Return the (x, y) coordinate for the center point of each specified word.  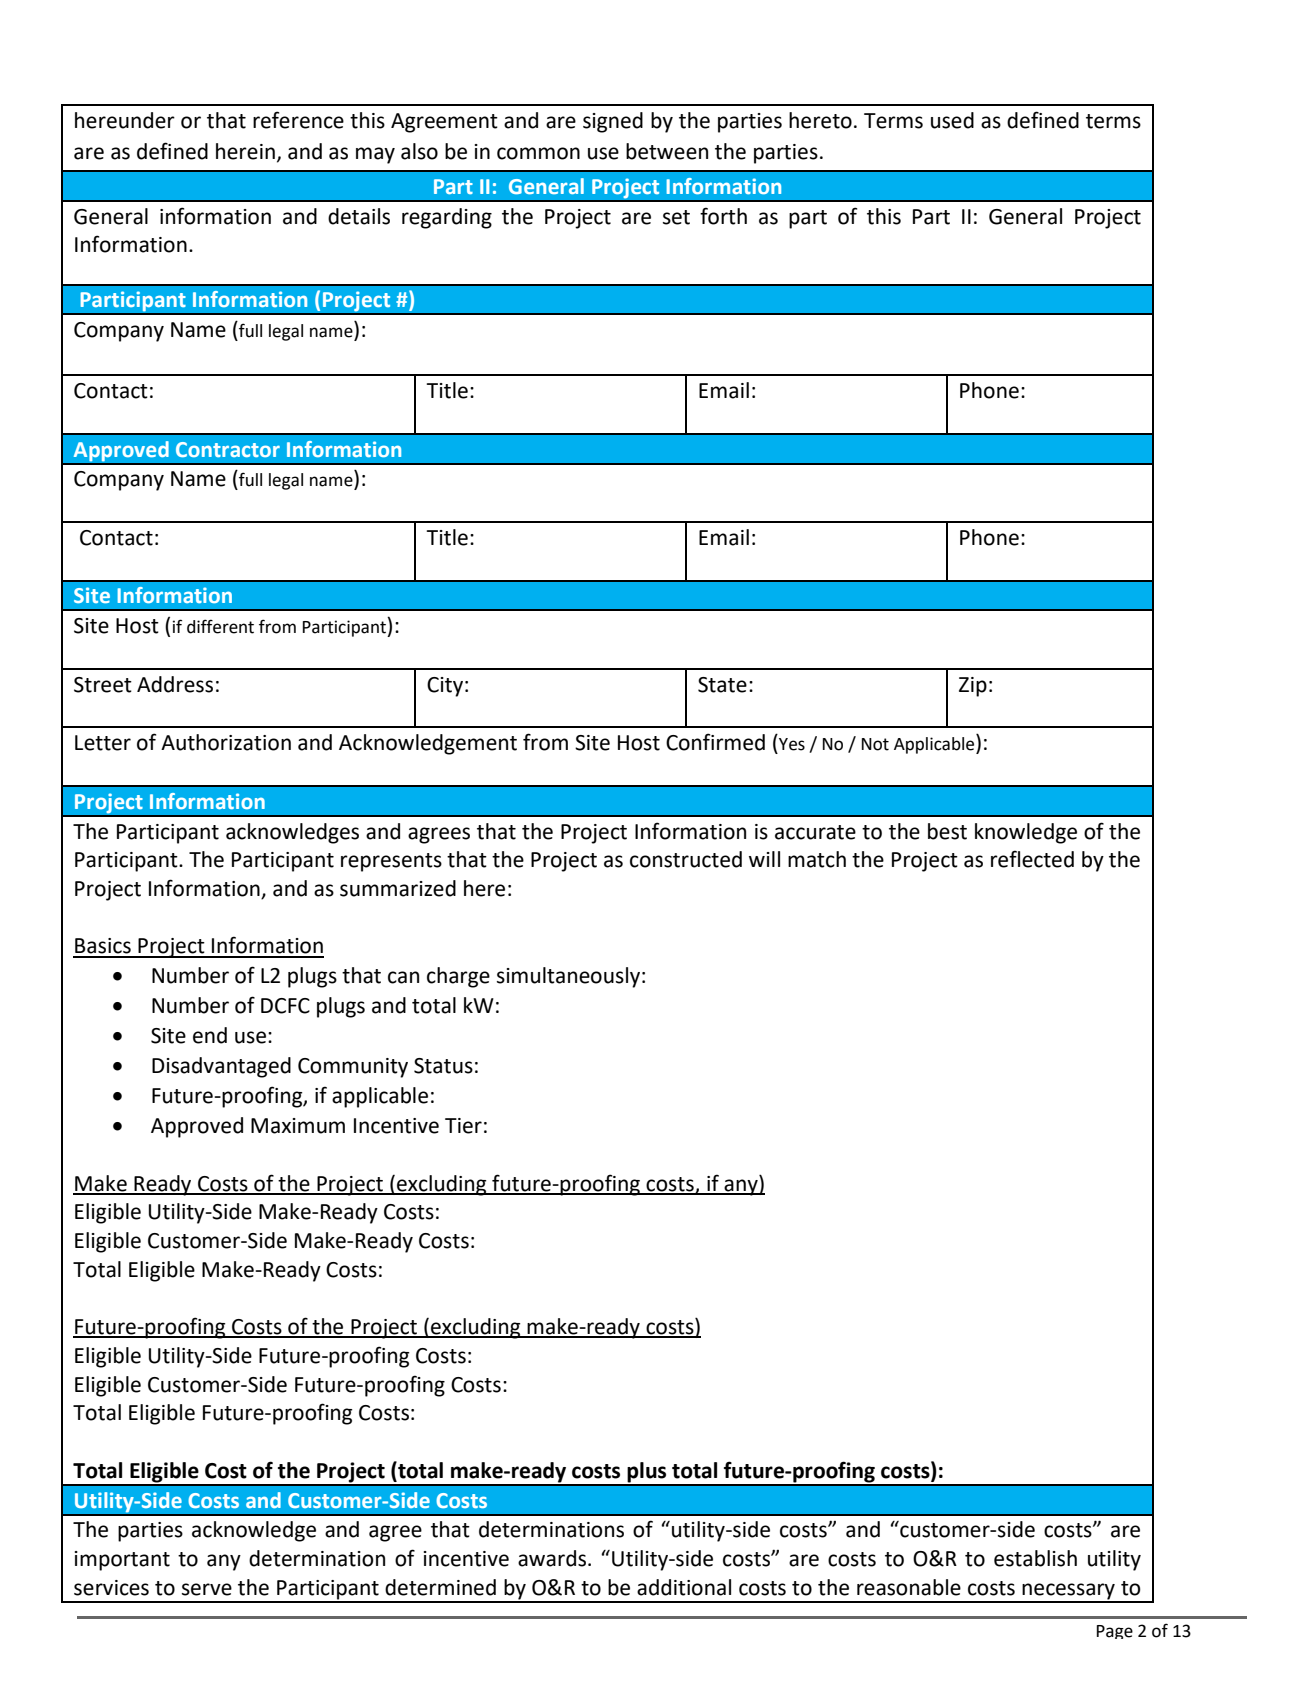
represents (391, 862)
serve (207, 1589)
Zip (973, 687)
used (952, 120)
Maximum (298, 1126)
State (722, 685)
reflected (1032, 859)
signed (613, 122)
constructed (686, 859)
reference (298, 120)
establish (1035, 1558)
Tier (463, 1126)
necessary (1069, 1592)
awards (552, 1558)
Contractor (228, 449)
